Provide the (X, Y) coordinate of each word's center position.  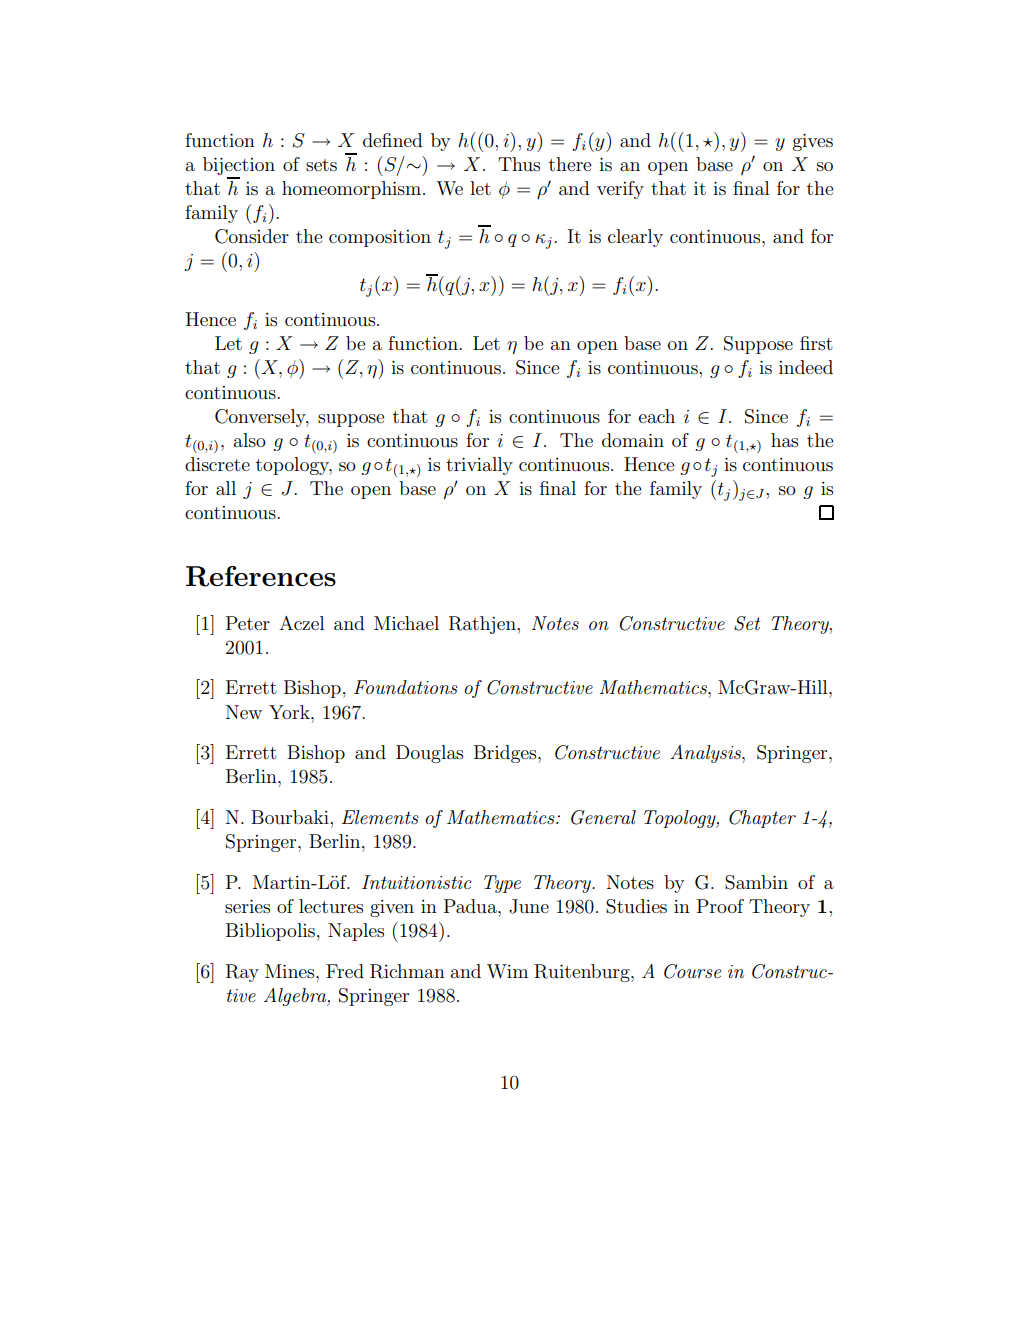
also (250, 440)
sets (321, 165)
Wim (507, 971)
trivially (479, 466)
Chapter (762, 819)
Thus (519, 164)
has (784, 440)
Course (692, 971)
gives (813, 142)
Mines (291, 971)
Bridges (506, 754)
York (290, 712)
